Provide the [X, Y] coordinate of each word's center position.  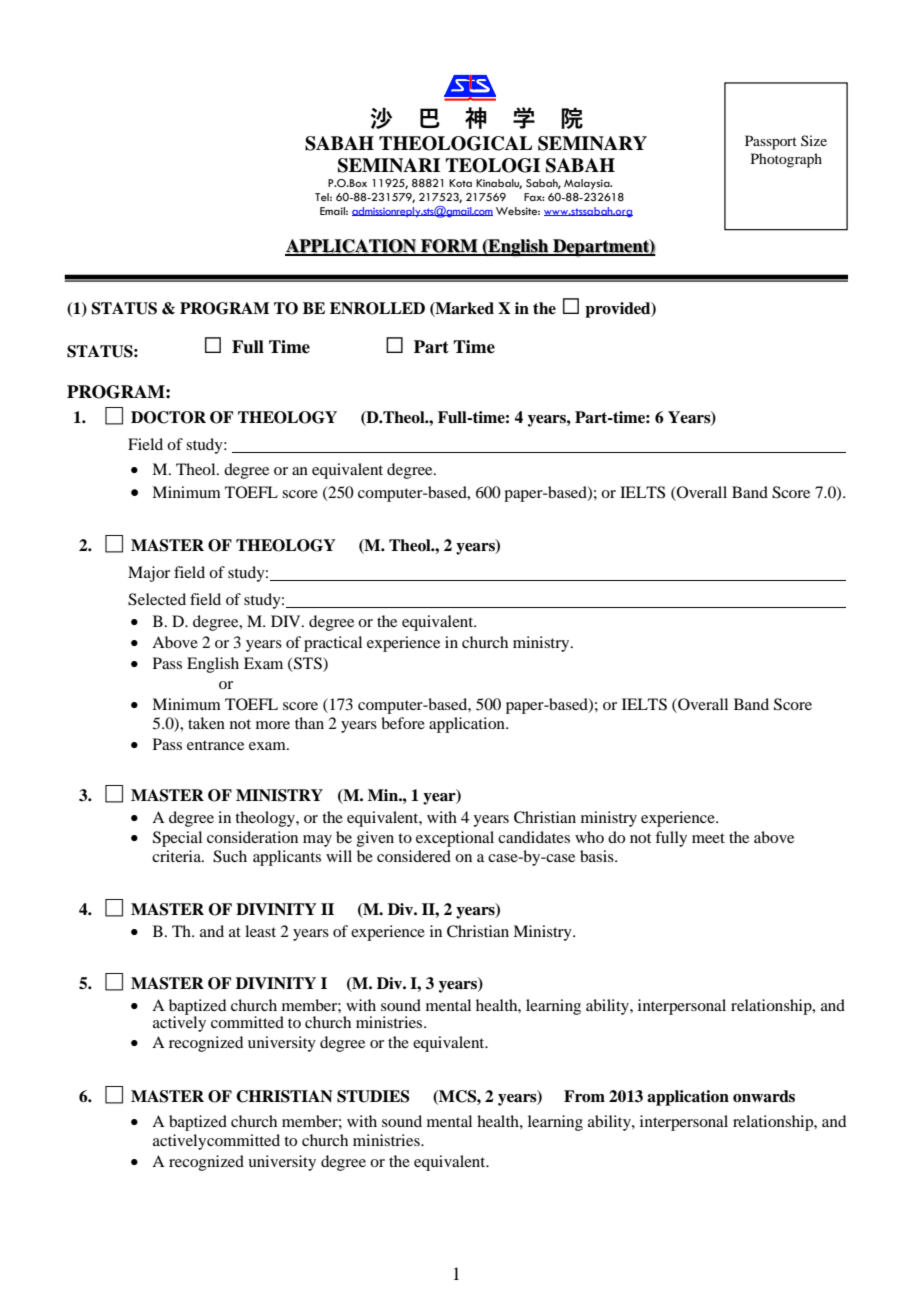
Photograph [786, 160]
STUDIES [373, 1096]
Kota [460, 183]
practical [333, 644]
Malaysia [588, 184]
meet [708, 838]
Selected [157, 599]
